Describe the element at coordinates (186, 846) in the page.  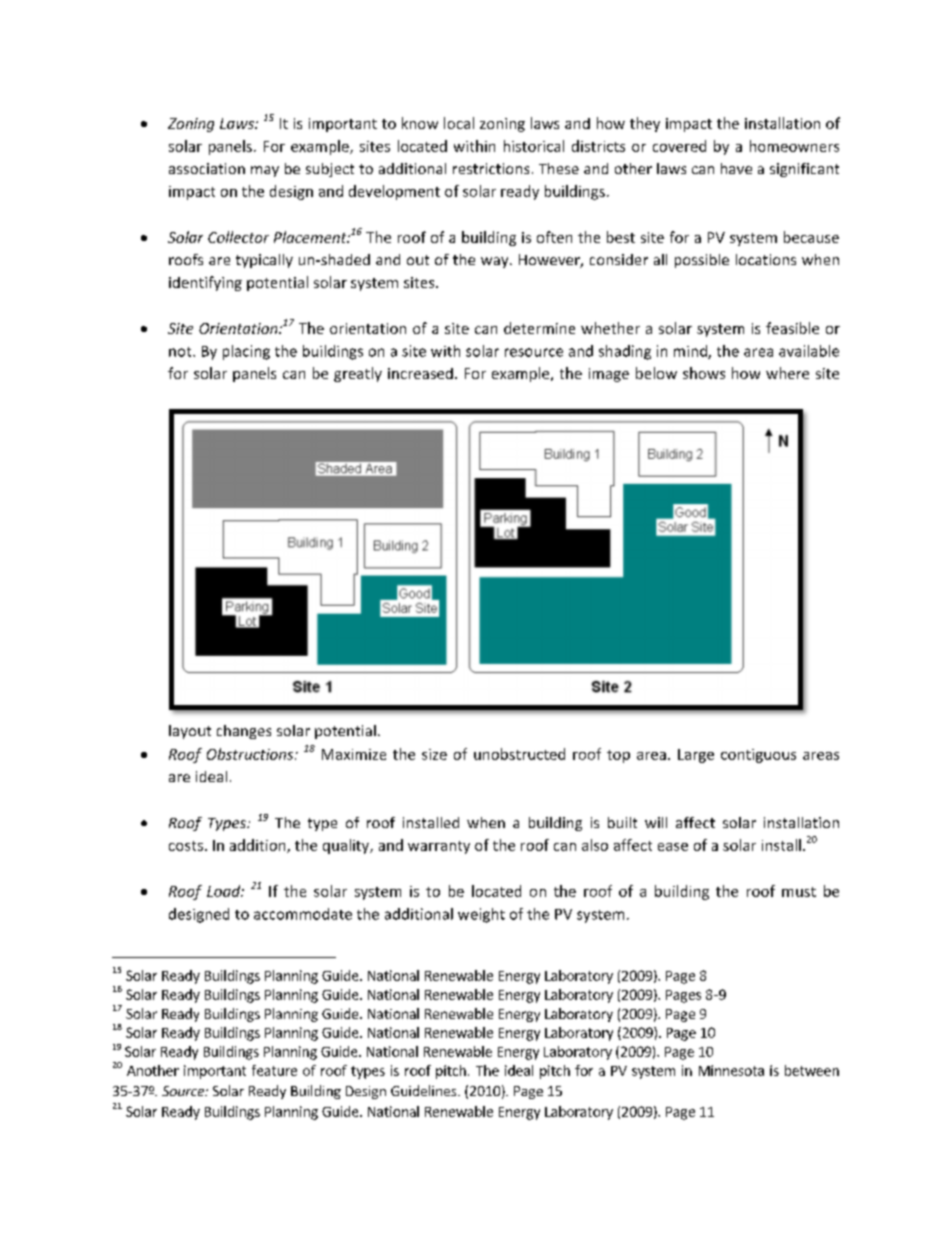
I see `costs` at that location.
